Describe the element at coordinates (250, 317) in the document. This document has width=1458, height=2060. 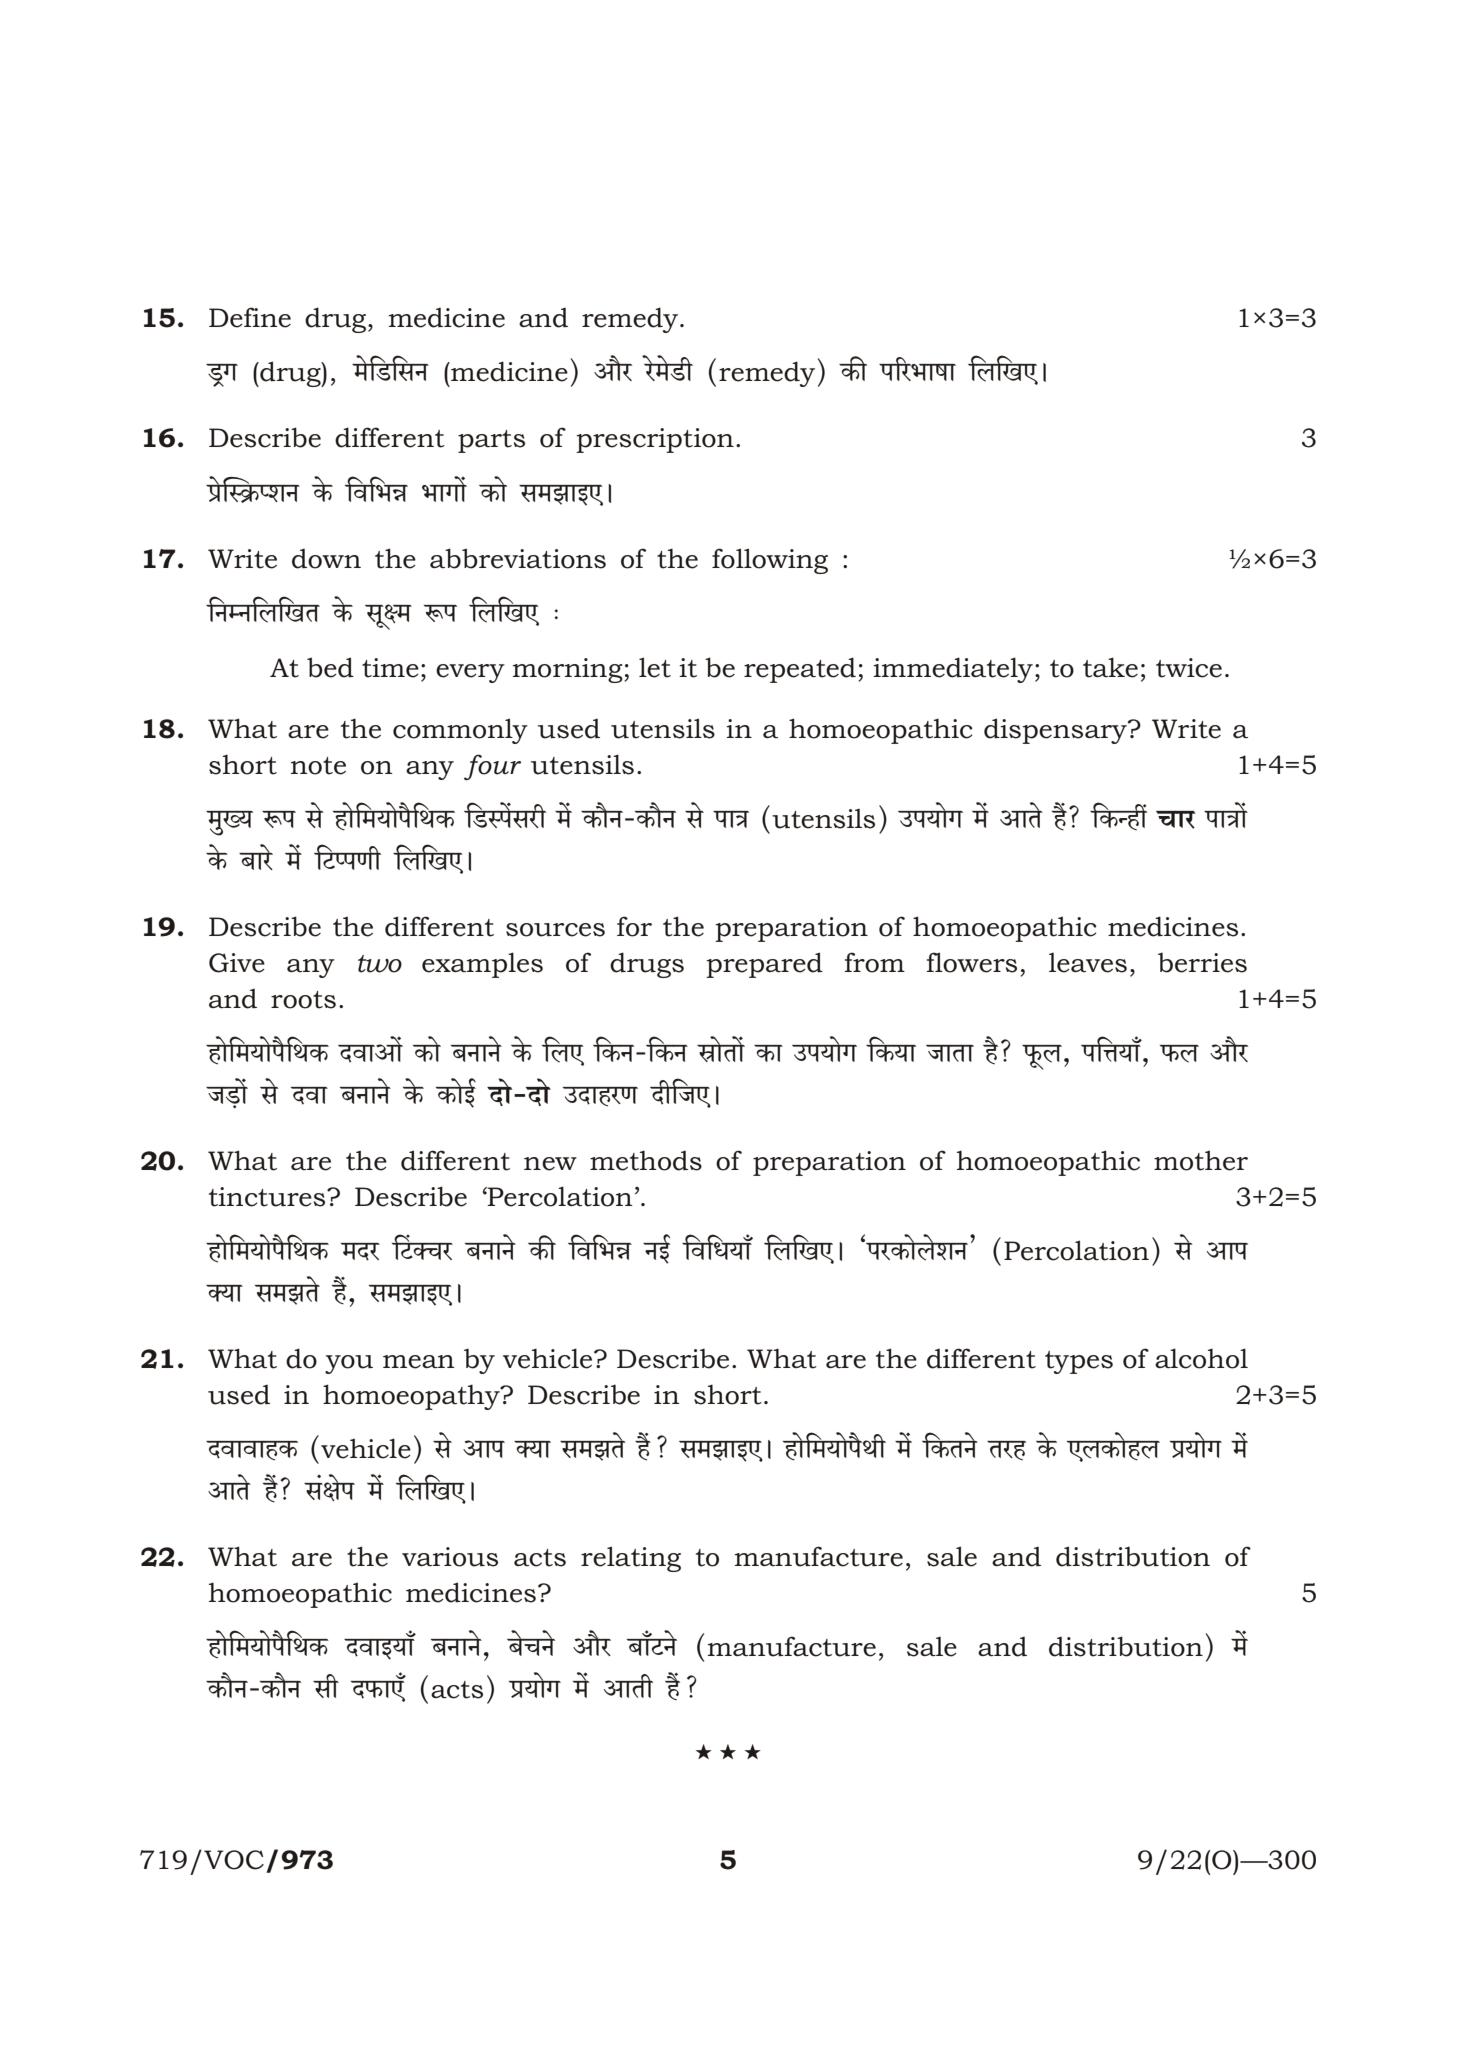
I see `Define` at that location.
